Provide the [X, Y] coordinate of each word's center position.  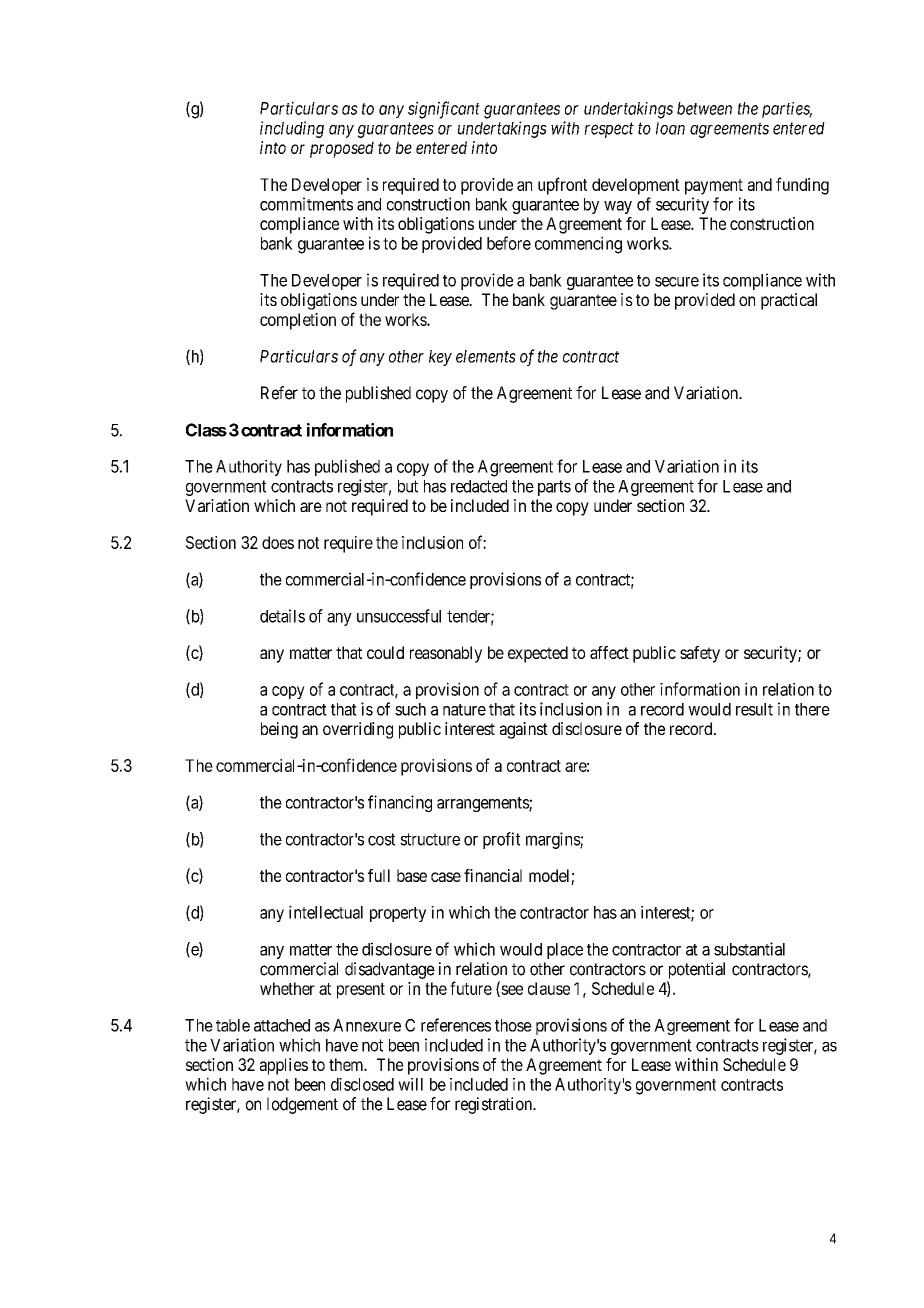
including [292, 129]
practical [789, 301]
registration [495, 1105]
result [754, 709]
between [704, 108]
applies [284, 1066]
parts [554, 488]
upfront [562, 186]
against [524, 730]
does [278, 542]
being [279, 730]
